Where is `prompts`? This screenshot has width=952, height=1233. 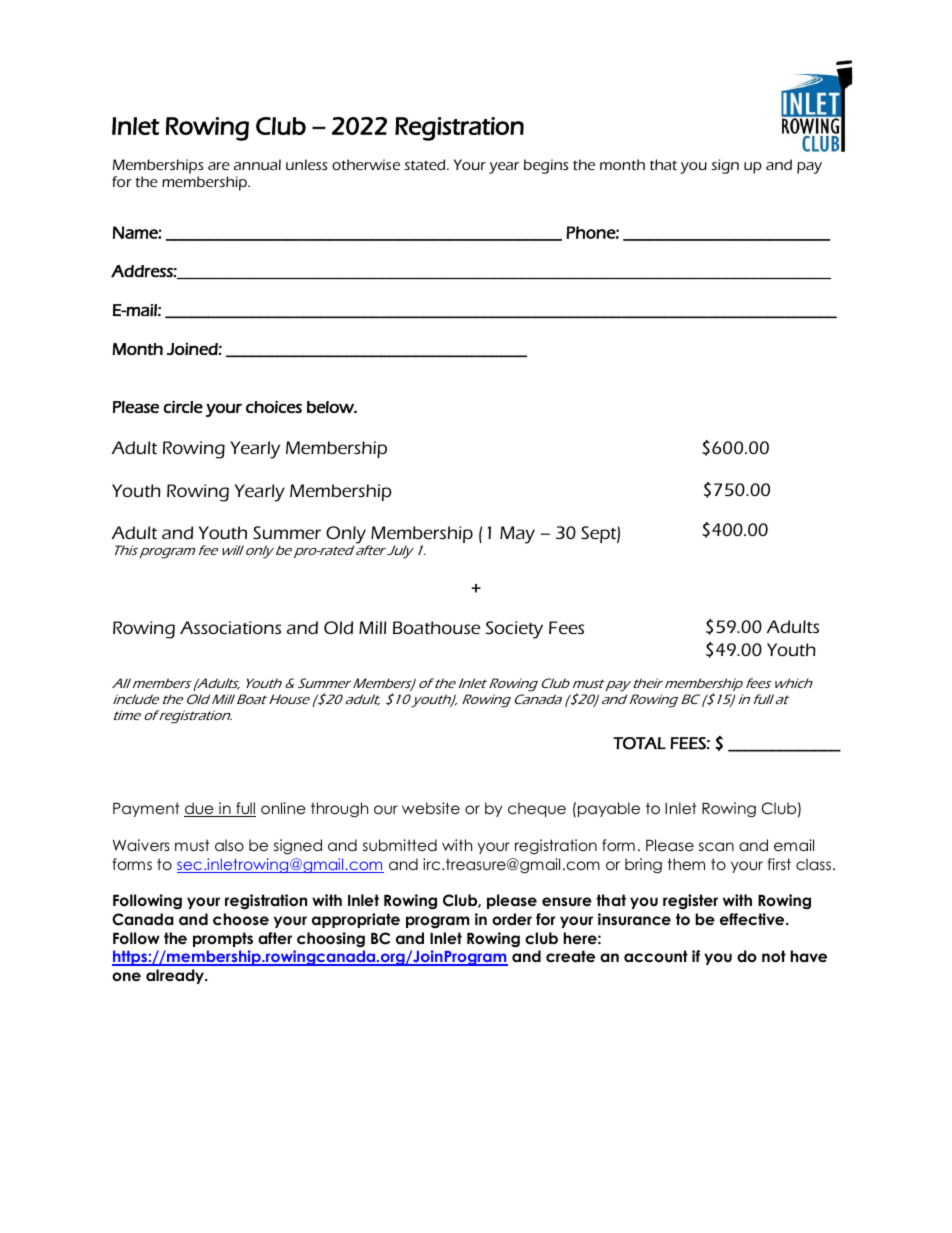 prompts is located at coordinates (223, 939).
